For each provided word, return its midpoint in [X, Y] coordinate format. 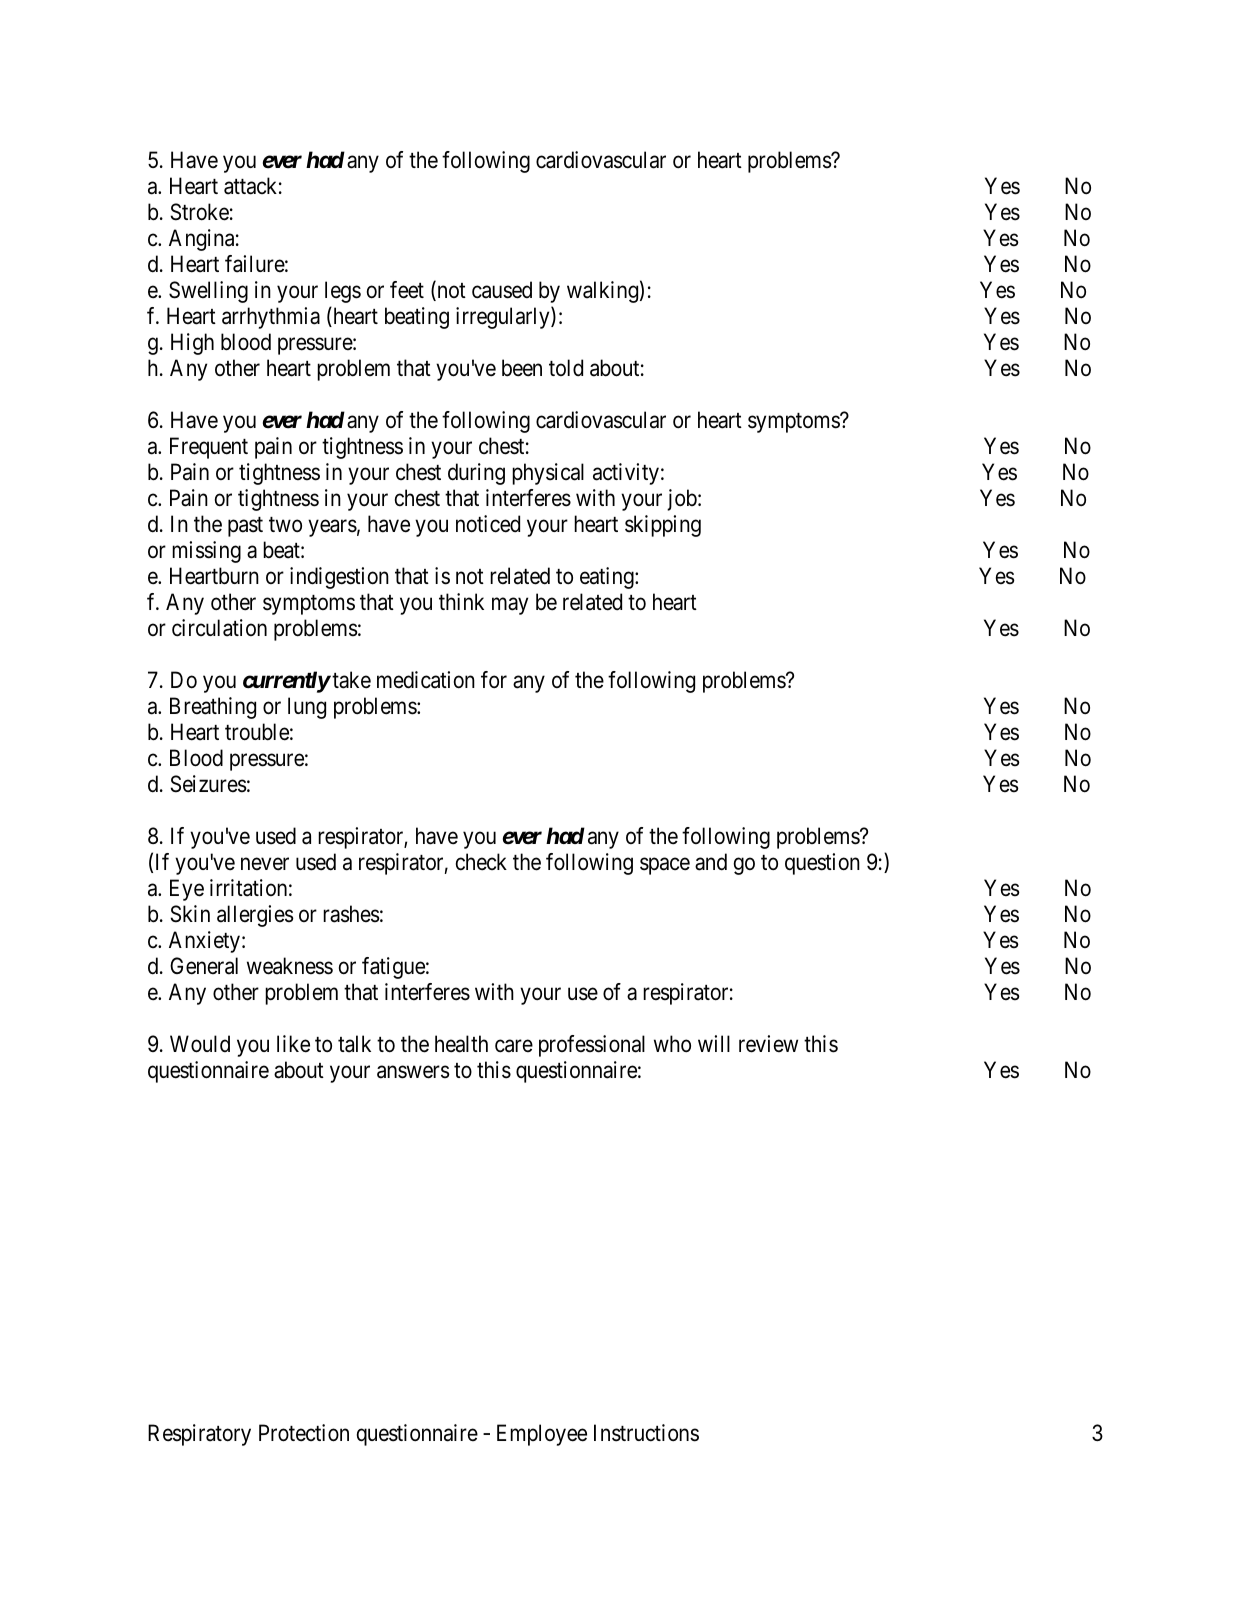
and [711, 862]
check [481, 862]
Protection [304, 1433]
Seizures [208, 784]
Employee [542, 1435]
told [566, 368]
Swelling [208, 292]
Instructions [646, 1433]
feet [407, 290]
